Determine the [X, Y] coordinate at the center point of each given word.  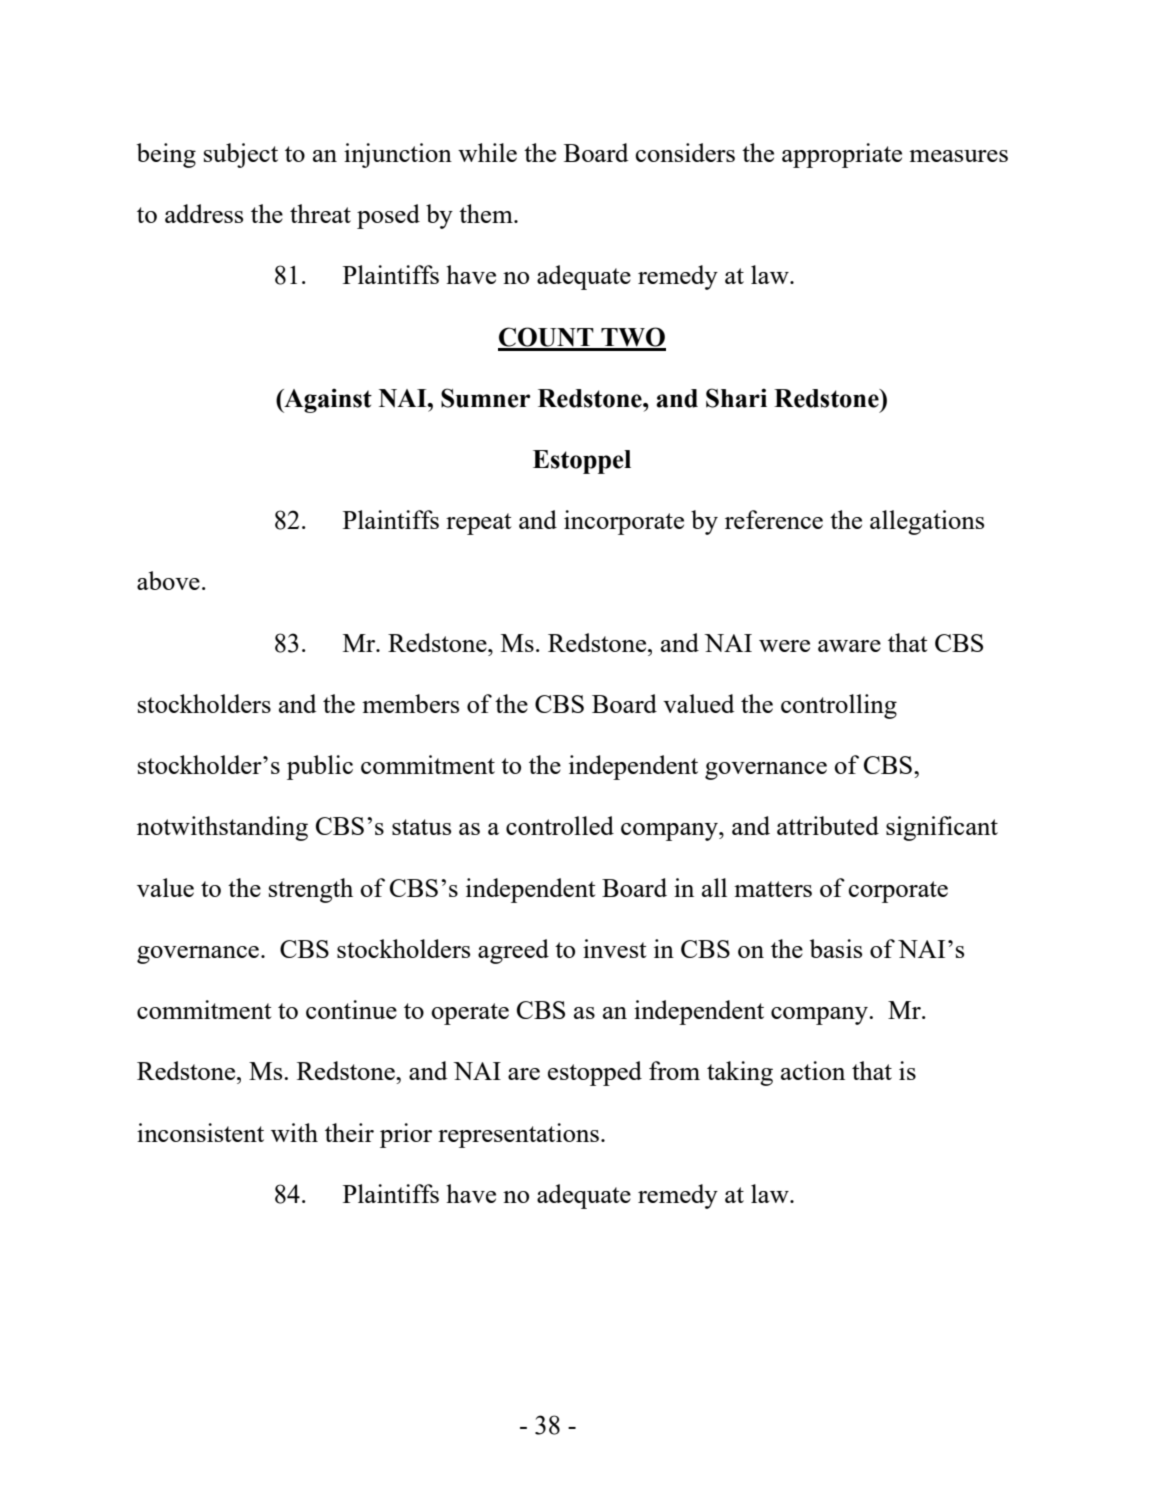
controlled [560, 825]
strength [311, 890]
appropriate [842, 155]
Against [327, 400]
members [410, 703]
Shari [736, 398]
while [487, 152]
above [168, 580]
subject [241, 155]
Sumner [485, 398]
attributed [828, 825]
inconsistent [200, 1132]
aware [849, 646]
